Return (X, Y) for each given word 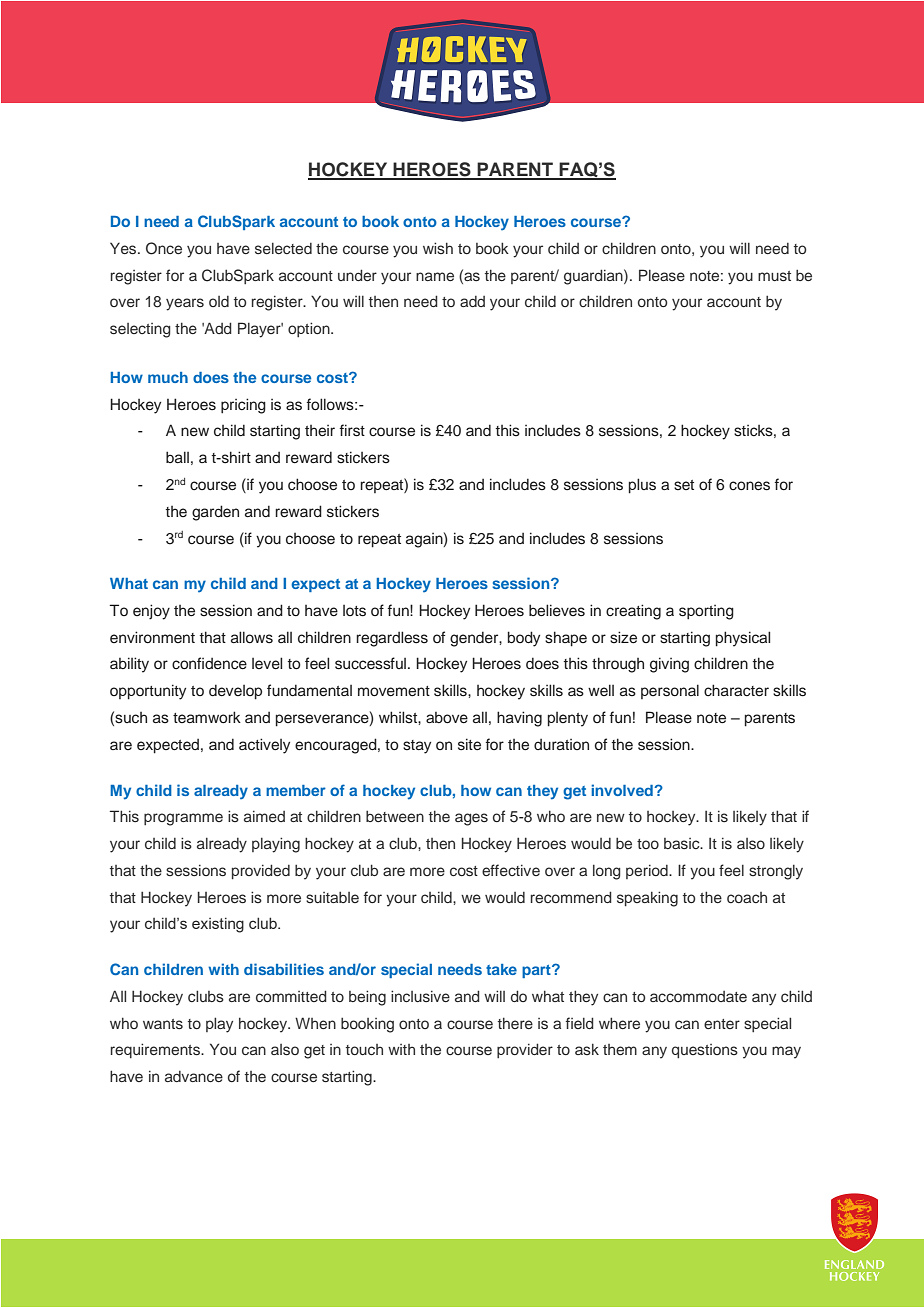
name (435, 276)
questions (705, 1051)
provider (525, 1050)
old (219, 301)
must (774, 276)
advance (194, 1076)
